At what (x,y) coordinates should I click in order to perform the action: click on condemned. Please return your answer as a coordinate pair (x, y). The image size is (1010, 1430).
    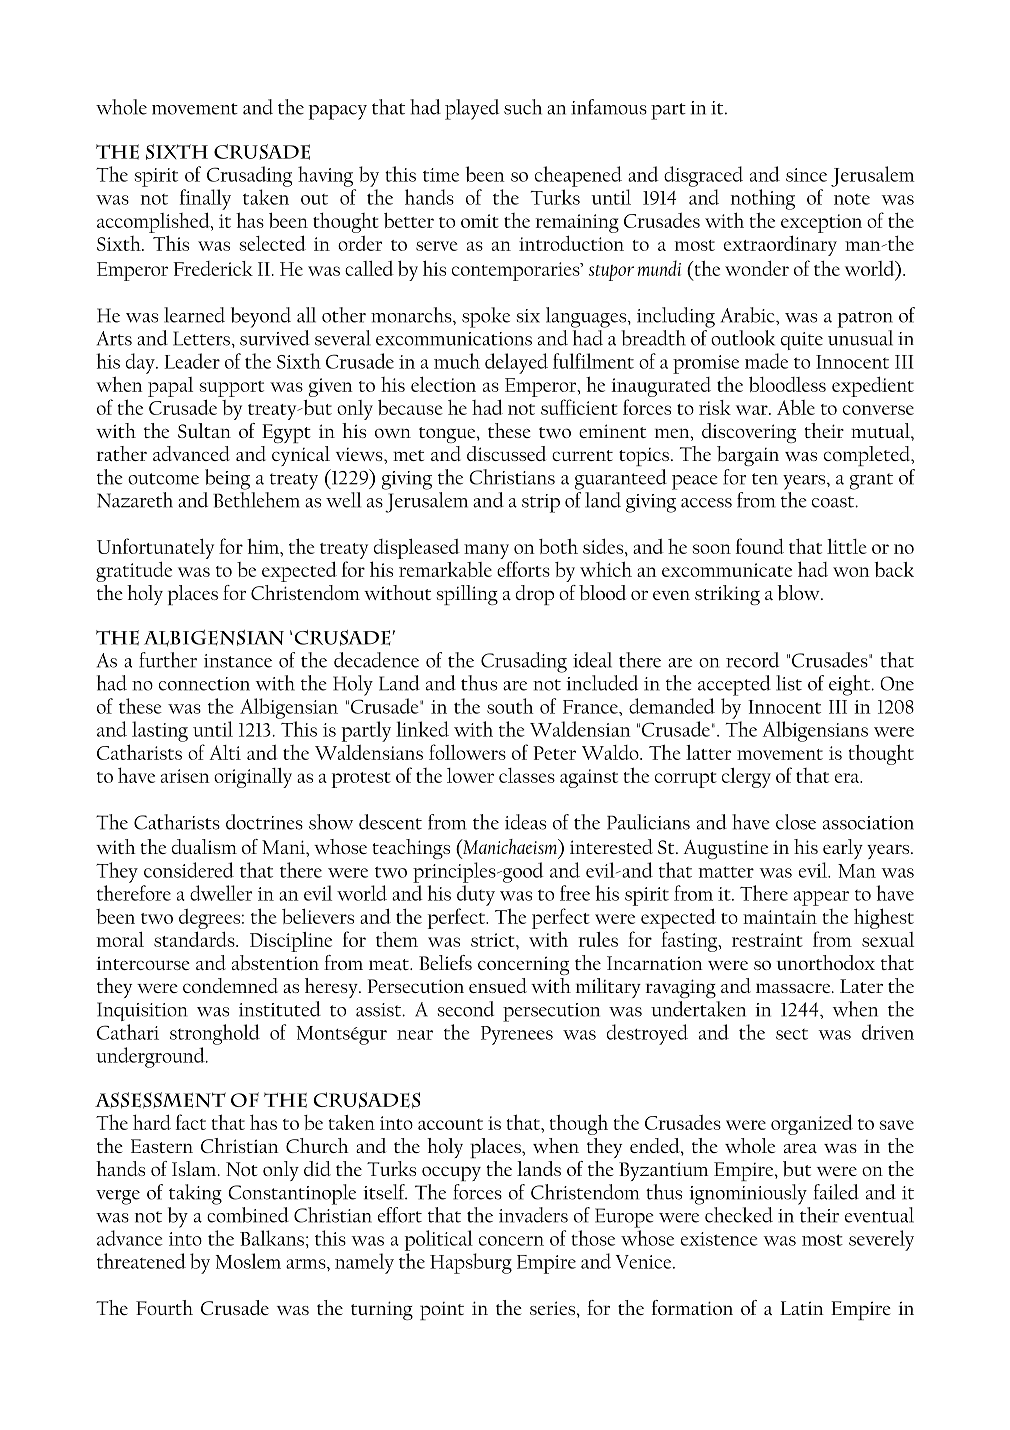
    Looking at the image, I should click on (230, 985).
